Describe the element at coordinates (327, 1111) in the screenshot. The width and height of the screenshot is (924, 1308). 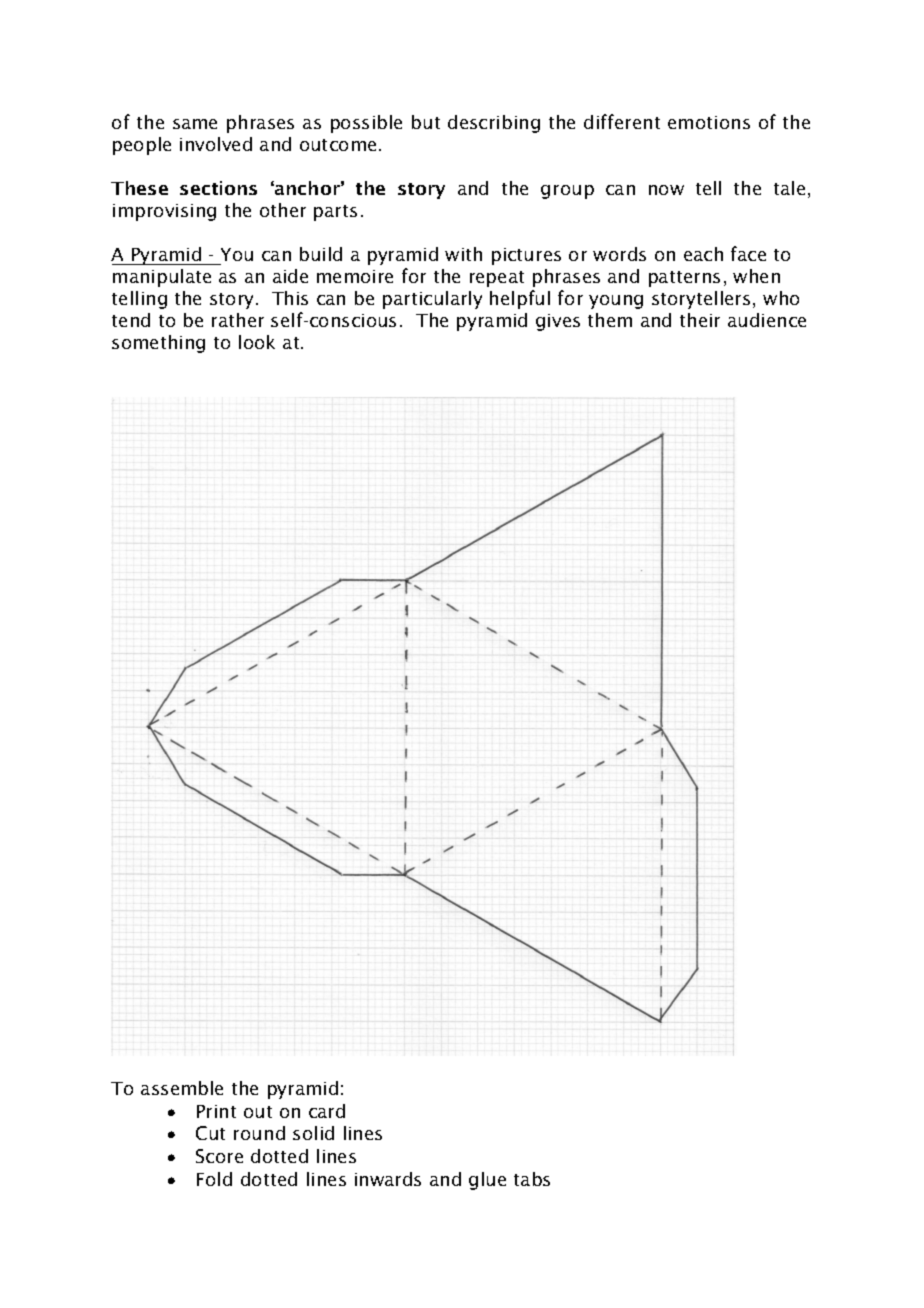
I see `card` at that location.
